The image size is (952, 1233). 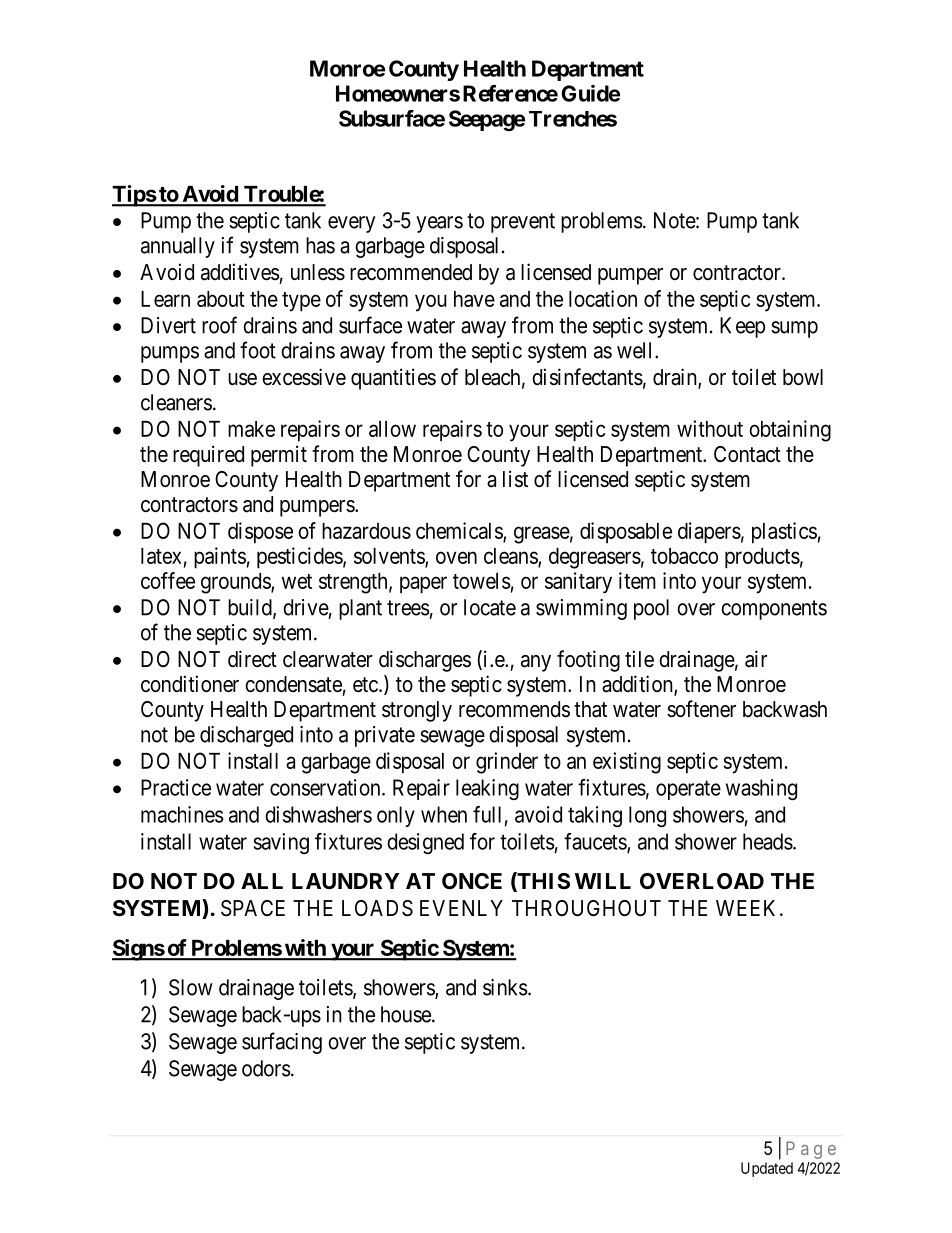 I want to click on Contact, so click(x=747, y=454).
